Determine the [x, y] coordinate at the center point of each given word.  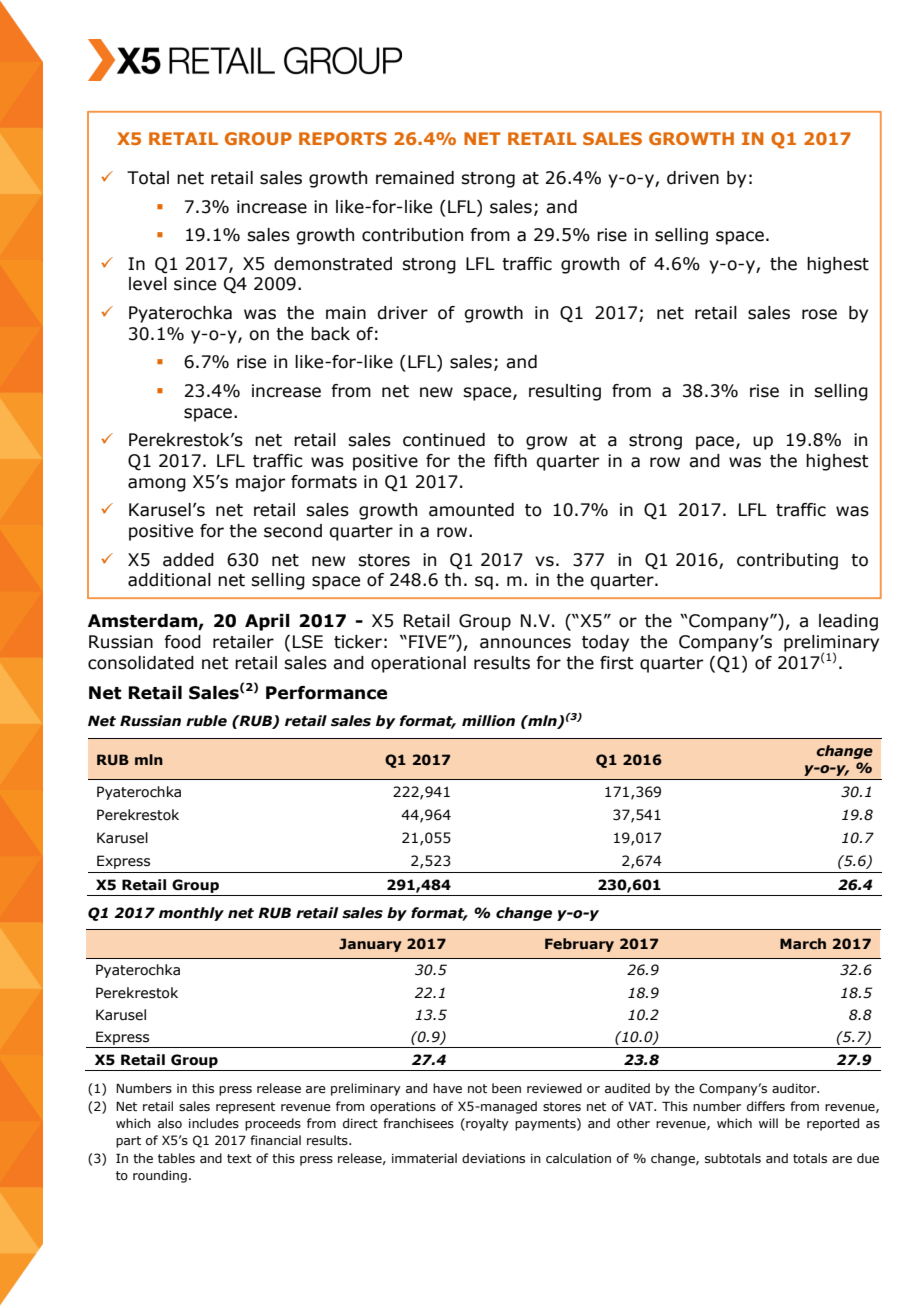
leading [848, 622]
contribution [412, 235]
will [768, 1123]
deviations [493, 1158]
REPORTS [343, 138]
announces [525, 643]
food [182, 642]
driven [693, 178]
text [239, 1158]
